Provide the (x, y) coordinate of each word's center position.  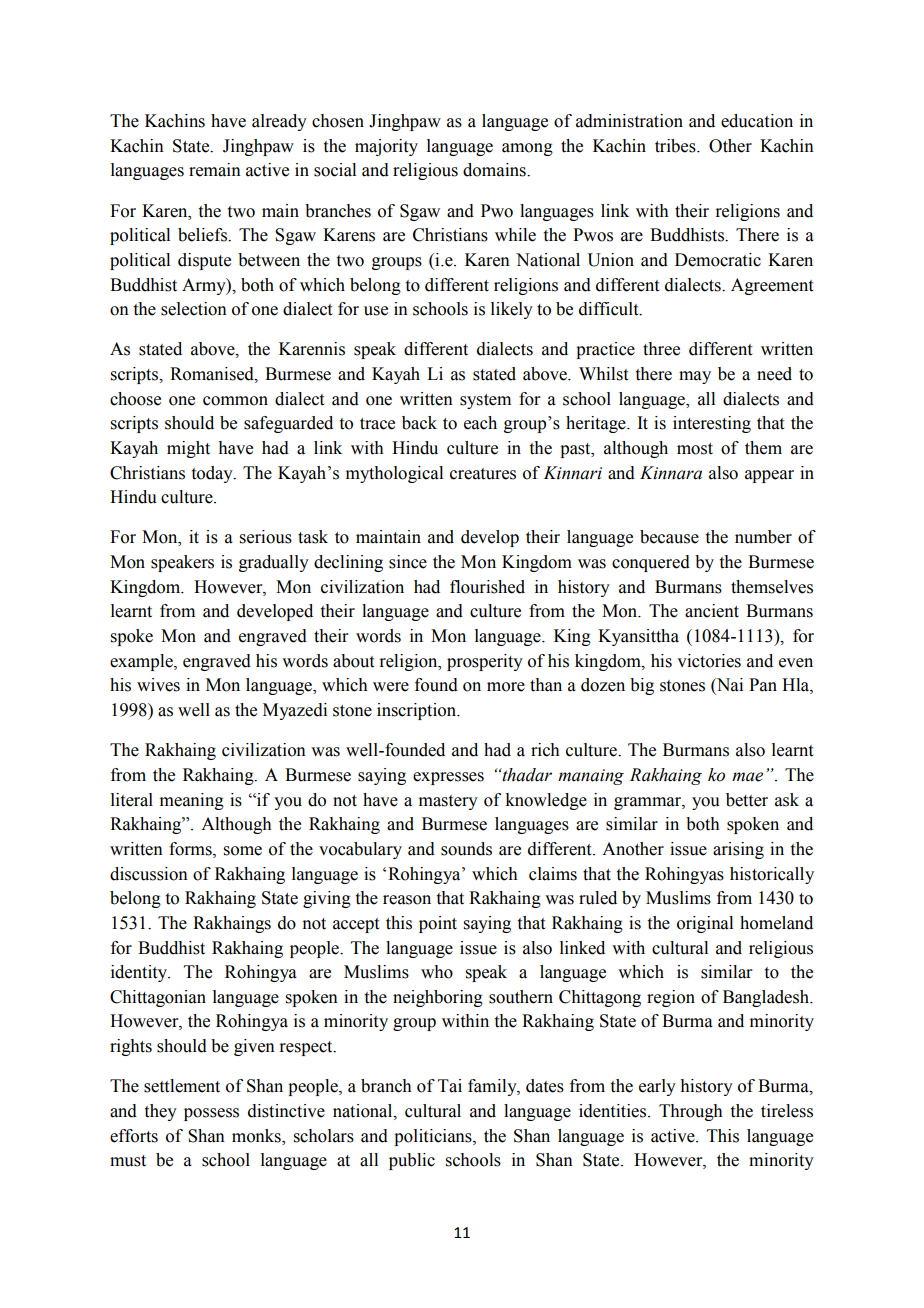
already (279, 122)
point (438, 924)
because (669, 537)
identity (140, 973)
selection (194, 309)
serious (266, 537)
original (705, 924)
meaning (192, 801)
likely (512, 310)
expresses (448, 778)
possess (211, 1114)
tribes (676, 146)
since (408, 562)
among (527, 149)
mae (747, 777)
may (695, 377)
